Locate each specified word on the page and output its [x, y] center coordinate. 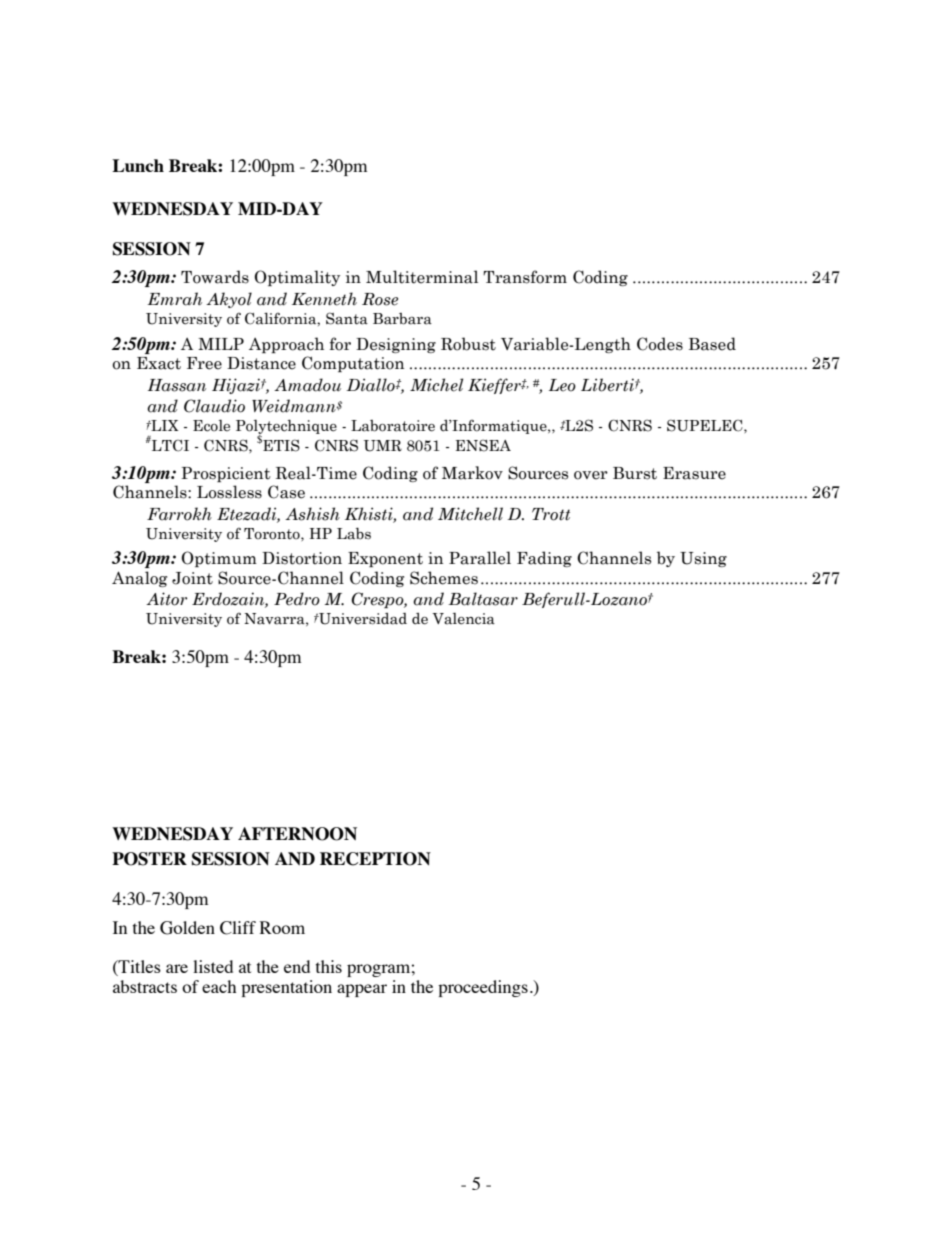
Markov [472, 473]
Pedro [297, 599]
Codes [660, 344]
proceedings [483, 988]
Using [703, 559]
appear [362, 990]
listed [213, 966]
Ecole [211, 426]
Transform [525, 277]
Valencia [463, 619]
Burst [635, 473]
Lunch [138, 165]
